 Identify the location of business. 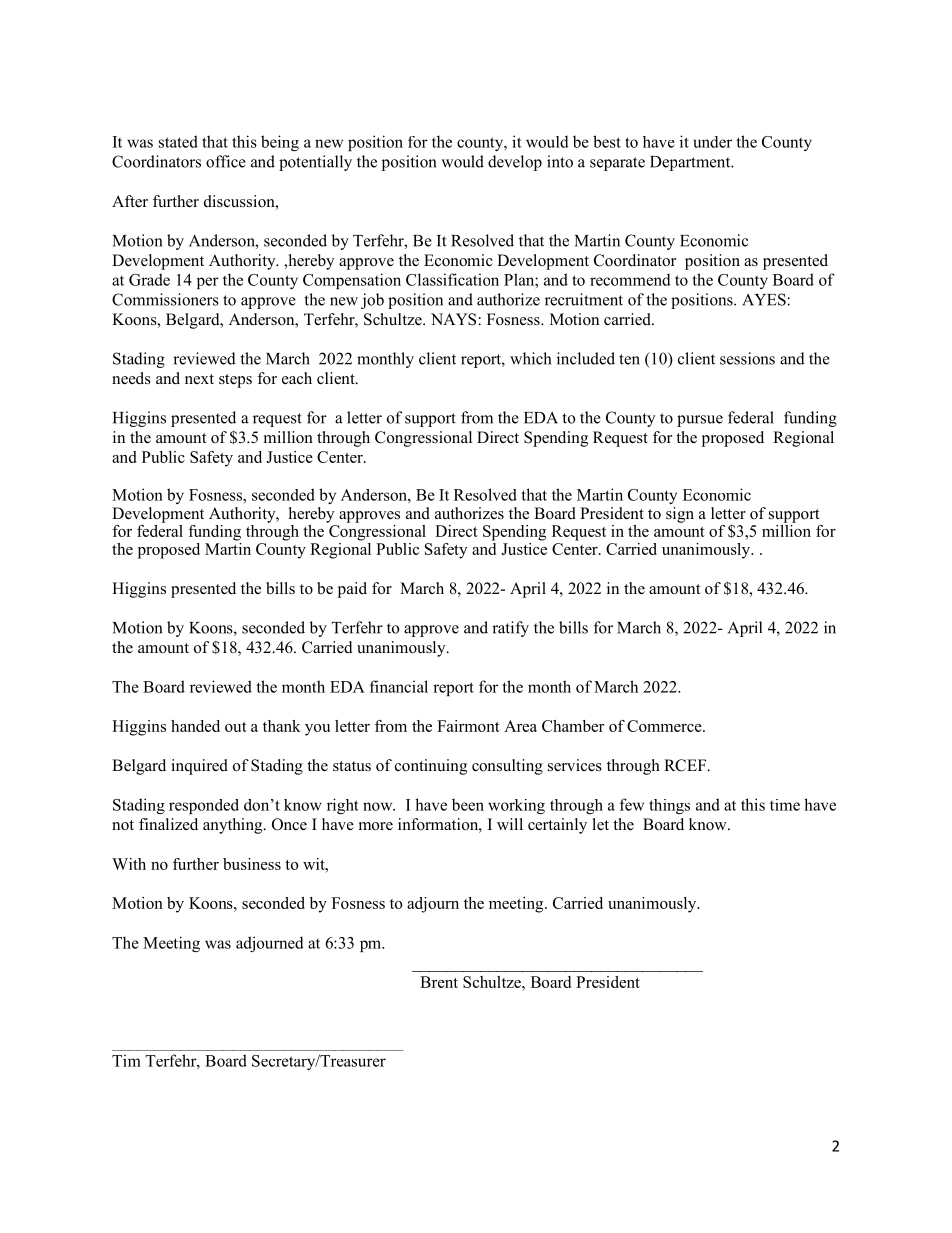
(252, 864).
